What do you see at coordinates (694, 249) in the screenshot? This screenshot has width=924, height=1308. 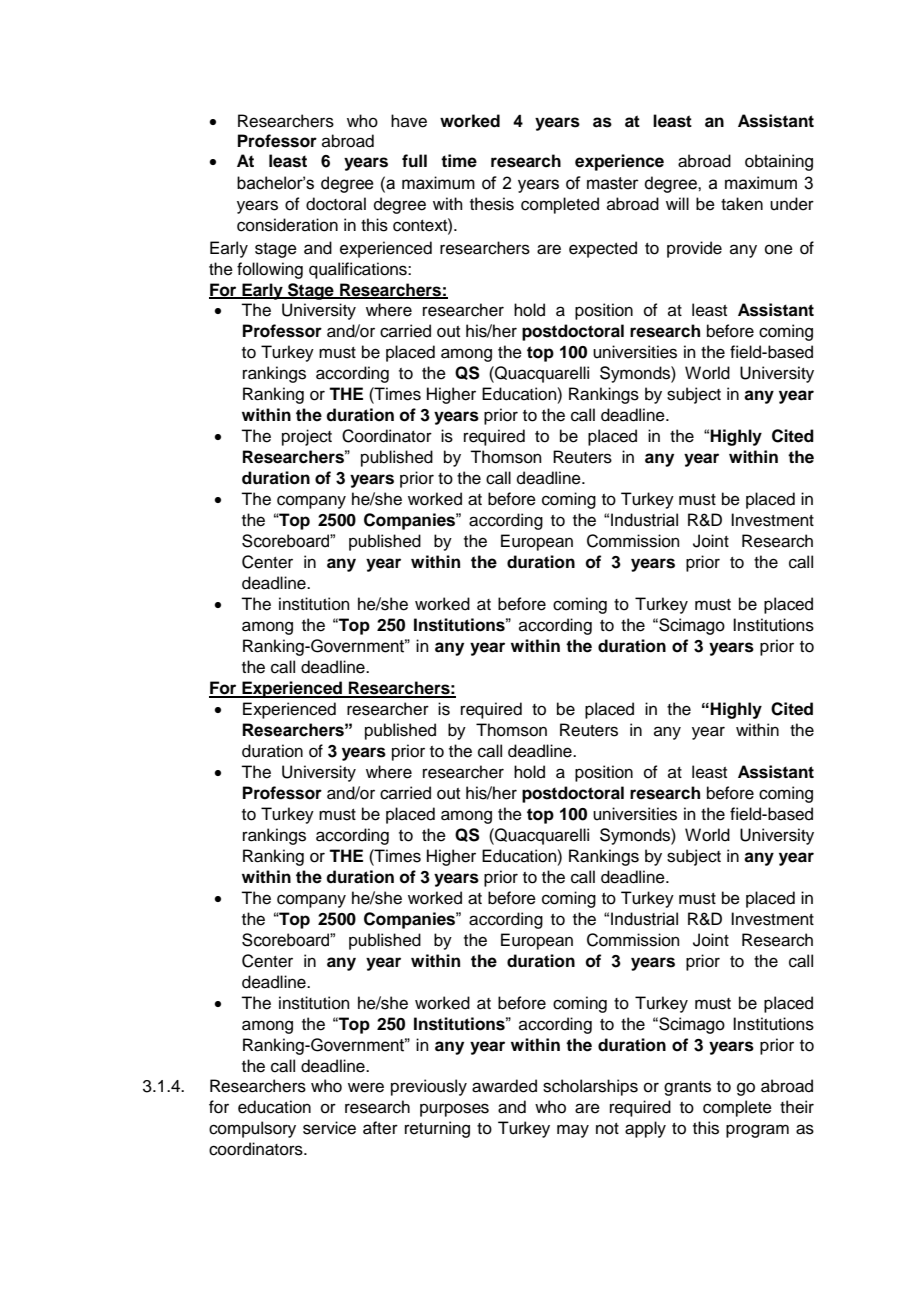 I see `provide` at bounding box center [694, 249].
